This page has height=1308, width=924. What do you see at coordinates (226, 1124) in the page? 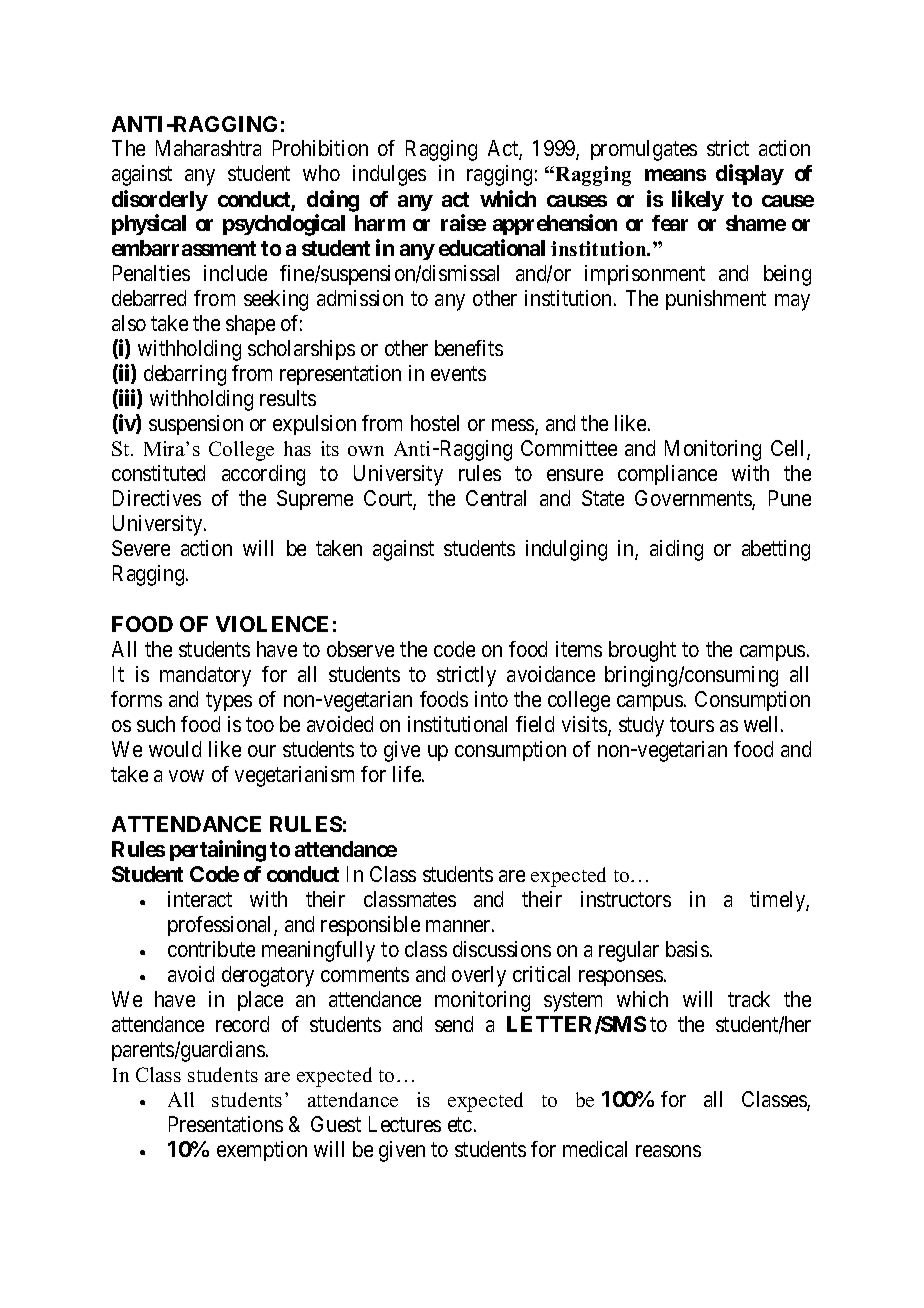
I see `Presentations` at bounding box center [226, 1124].
